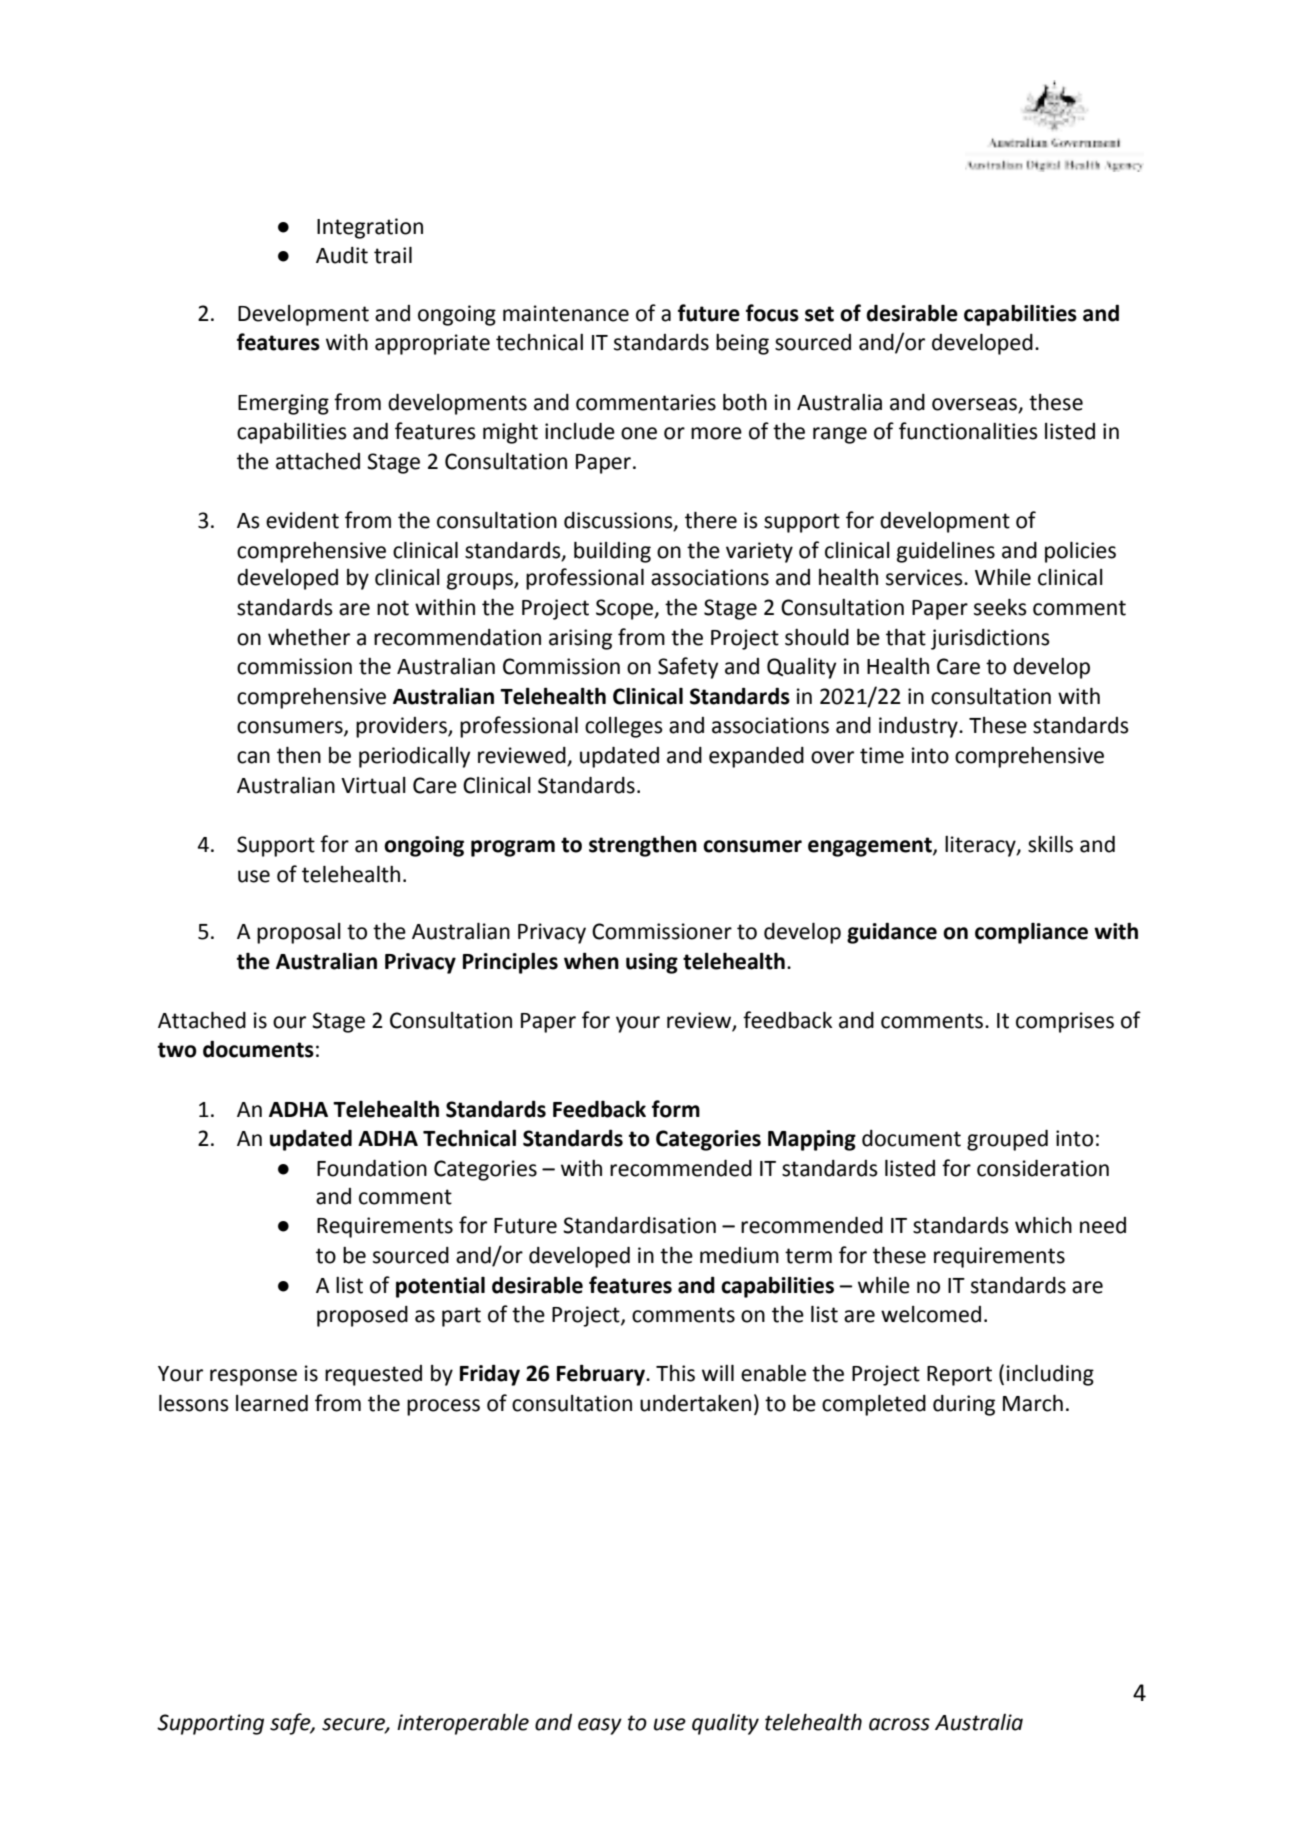 This document has height=1847, width=1306. What do you see at coordinates (919, 727) in the document?
I see `industry` at bounding box center [919, 727].
